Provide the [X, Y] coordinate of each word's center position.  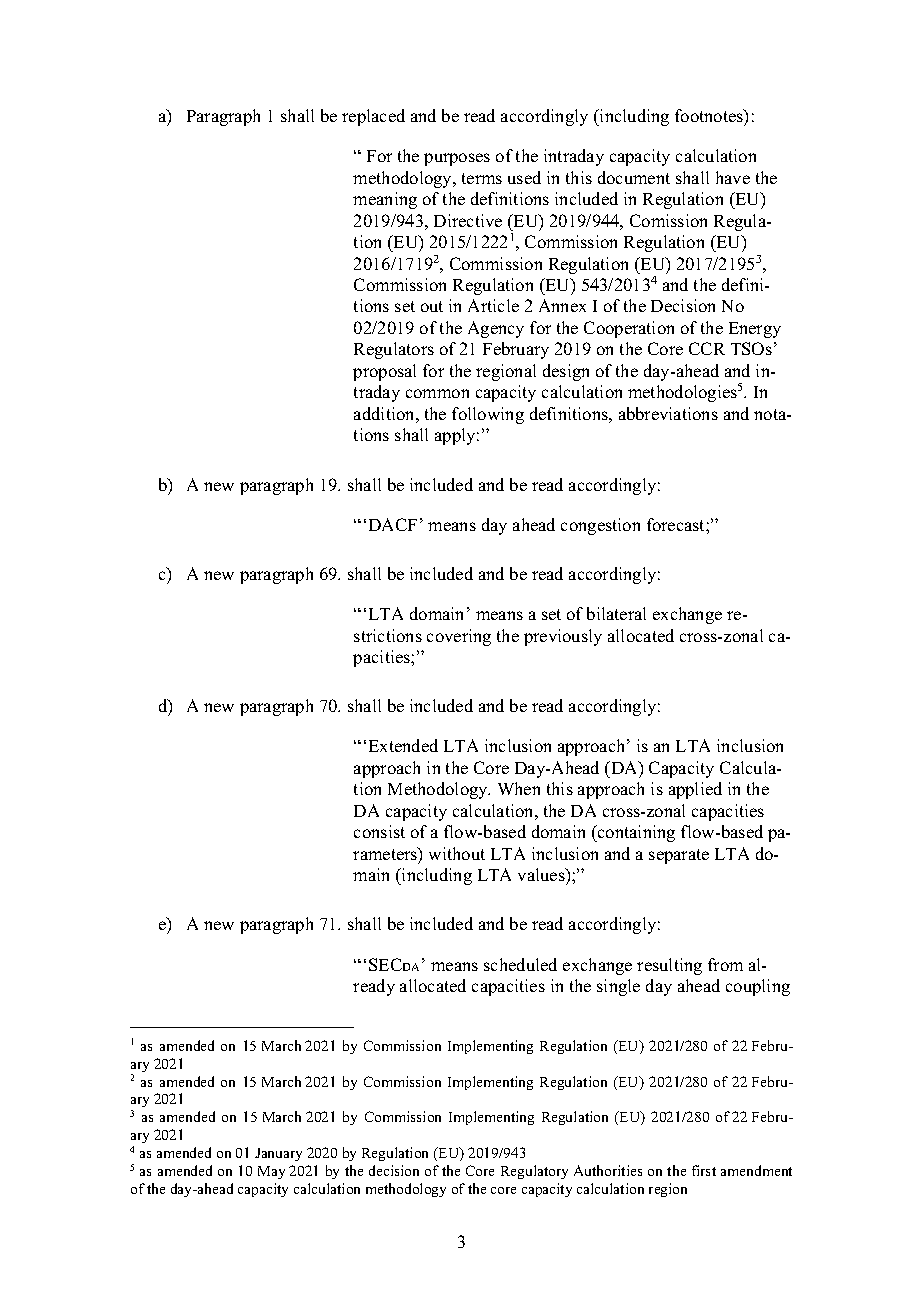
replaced [373, 117]
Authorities [608, 1170]
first [704, 1170]
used [524, 177]
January [278, 1154]
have [733, 177]
